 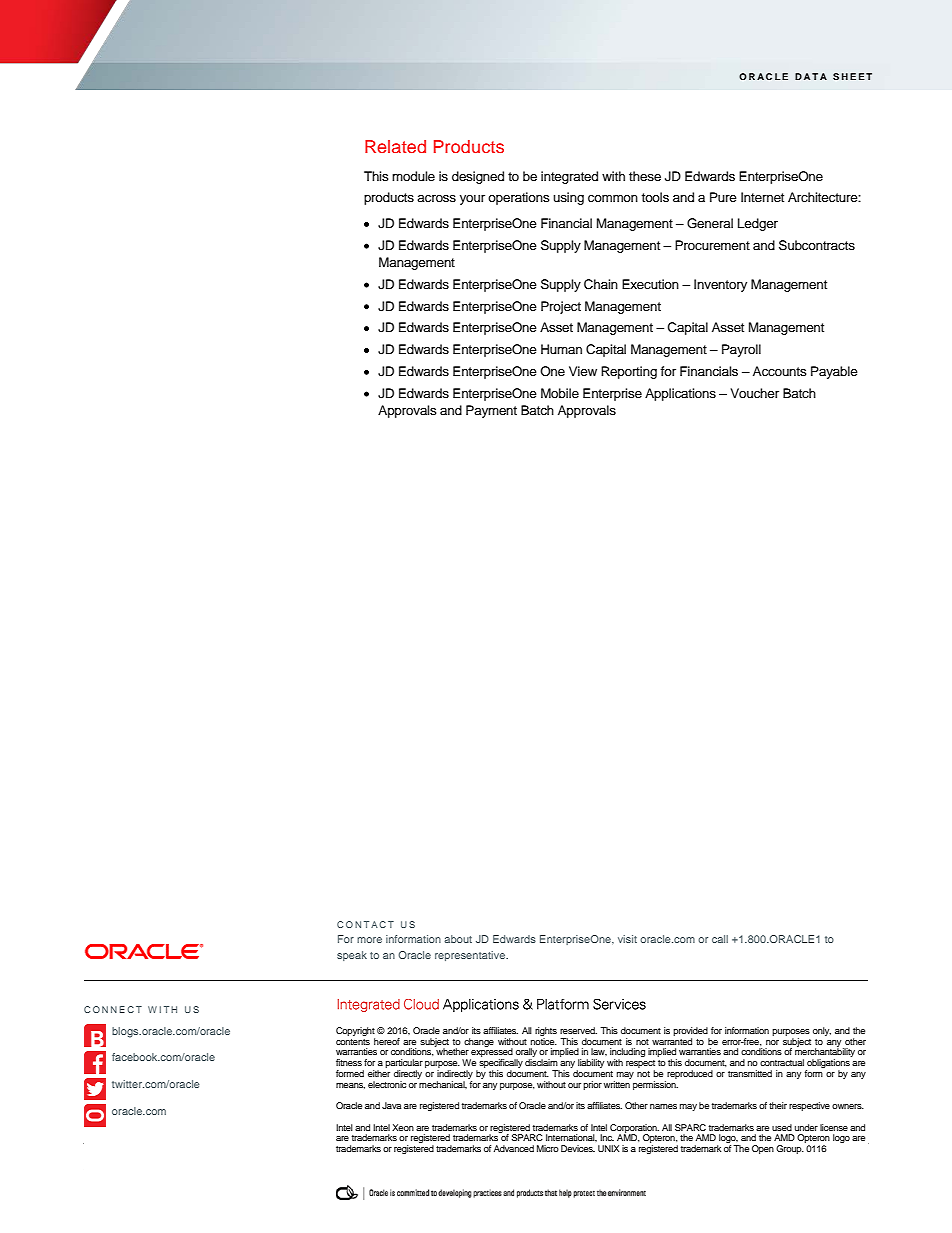 I want to click on means, so click(x=350, y=1086).
